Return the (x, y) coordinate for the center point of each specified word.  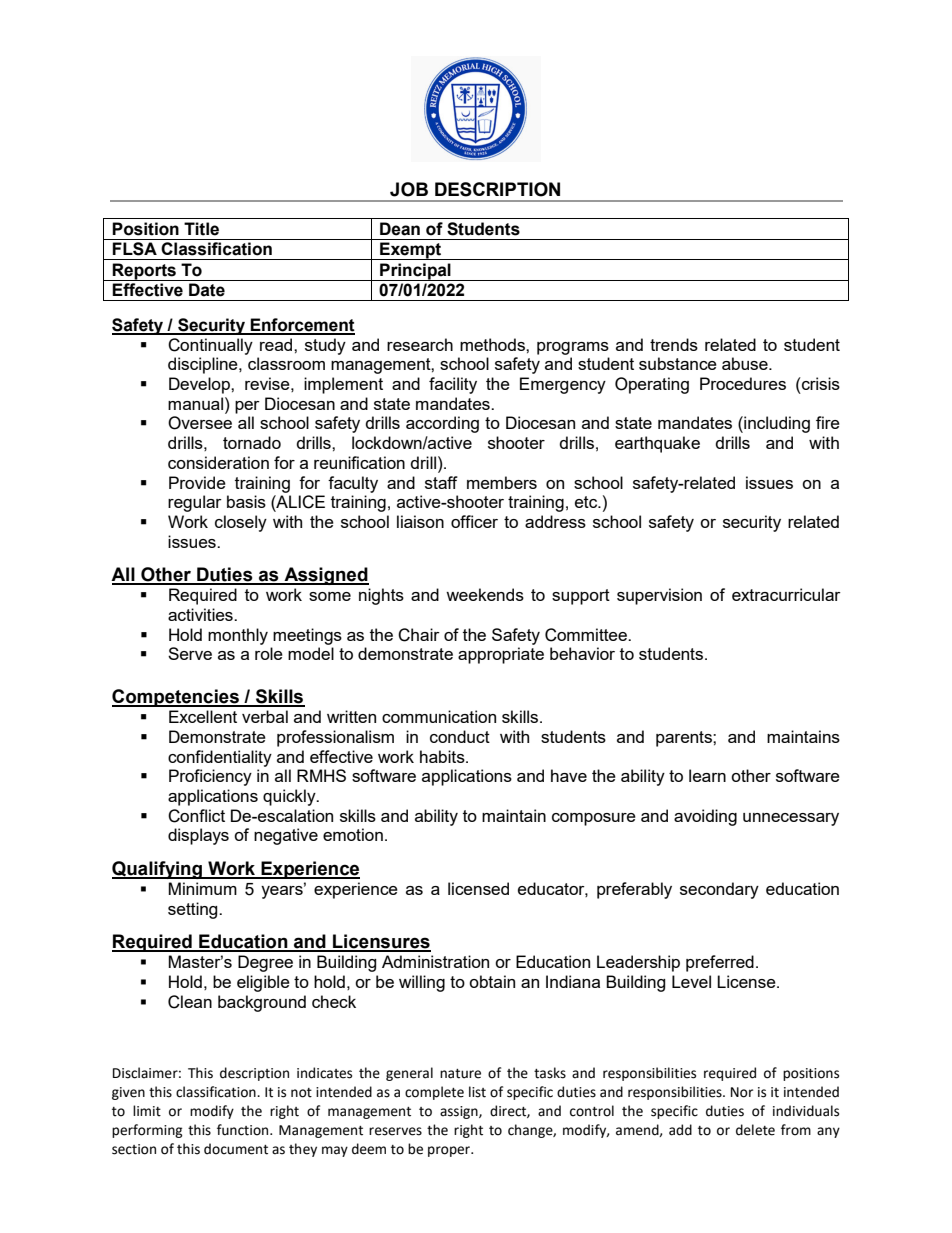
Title (201, 229)
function (244, 1130)
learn (707, 775)
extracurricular (786, 594)
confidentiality (220, 758)
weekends (485, 594)
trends (674, 344)
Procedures (743, 383)
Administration (435, 961)
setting (194, 910)
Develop (200, 385)
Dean (400, 229)
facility (453, 385)
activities (201, 614)
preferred (720, 963)
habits (443, 756)
